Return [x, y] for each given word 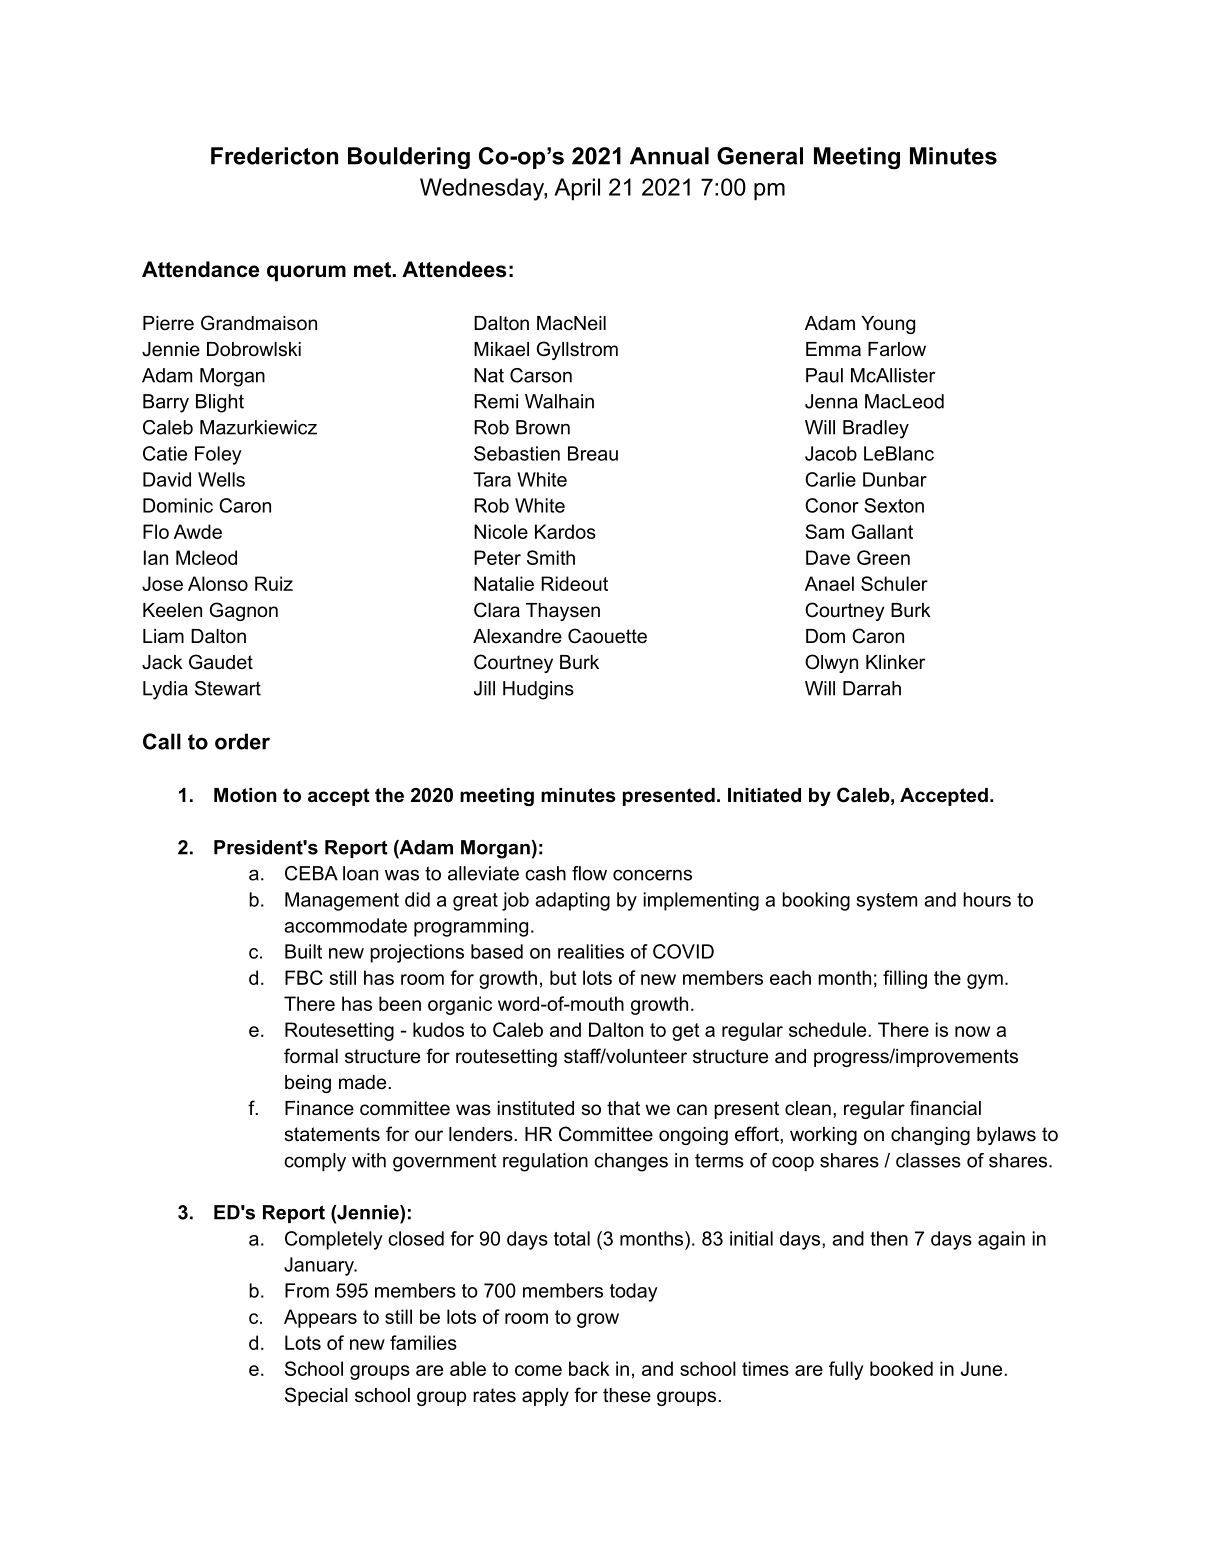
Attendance [200, 269]
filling [905, 979]
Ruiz [274, 583]
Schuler [894, 583]
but [563, 977]
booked [901, 1368]
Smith [551, 557]
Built [303, 951]
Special [316, 1396]
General [760, 156]
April [577, 189]
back [589, 1368]
